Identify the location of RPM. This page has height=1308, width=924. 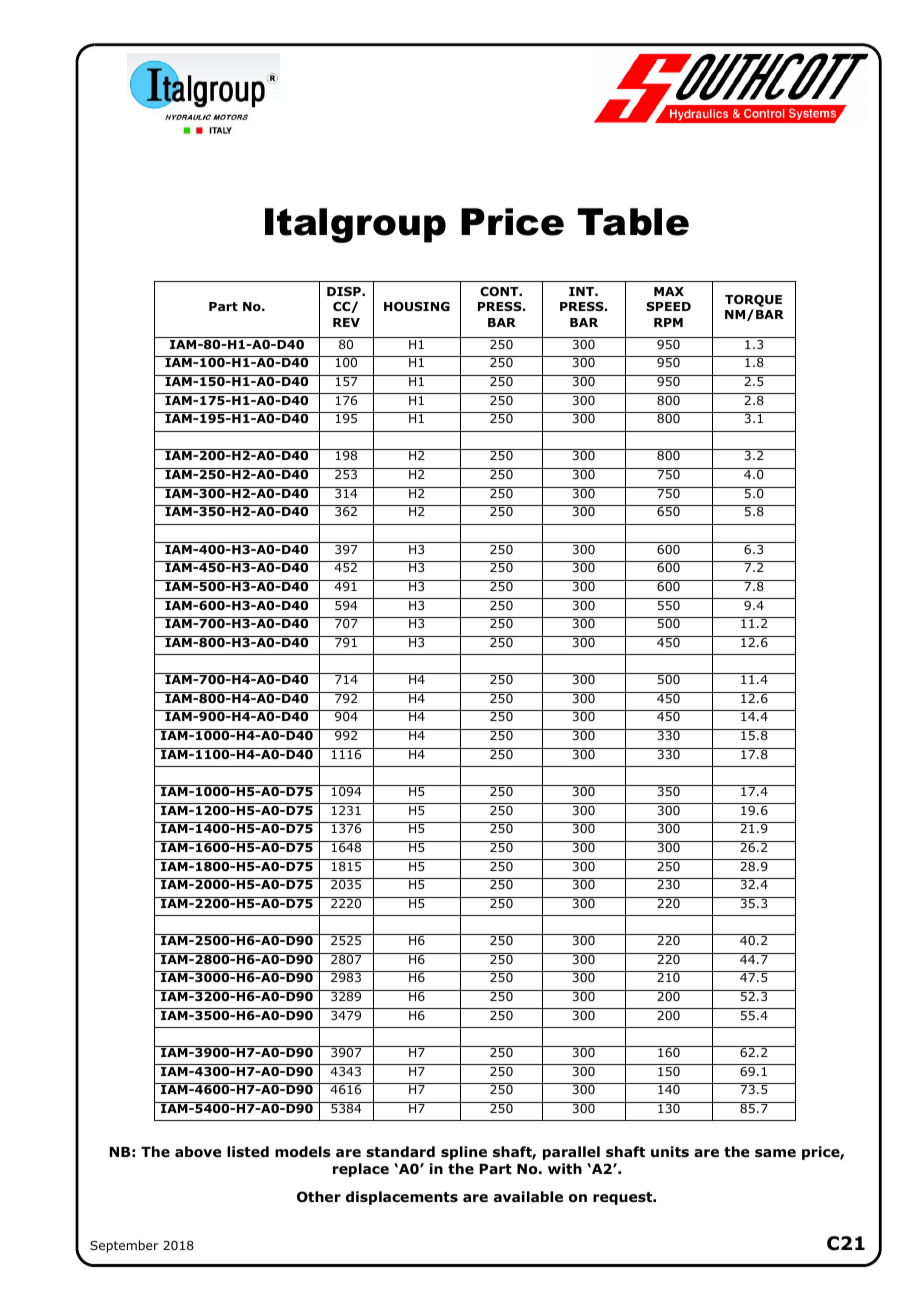
(668, 322).
